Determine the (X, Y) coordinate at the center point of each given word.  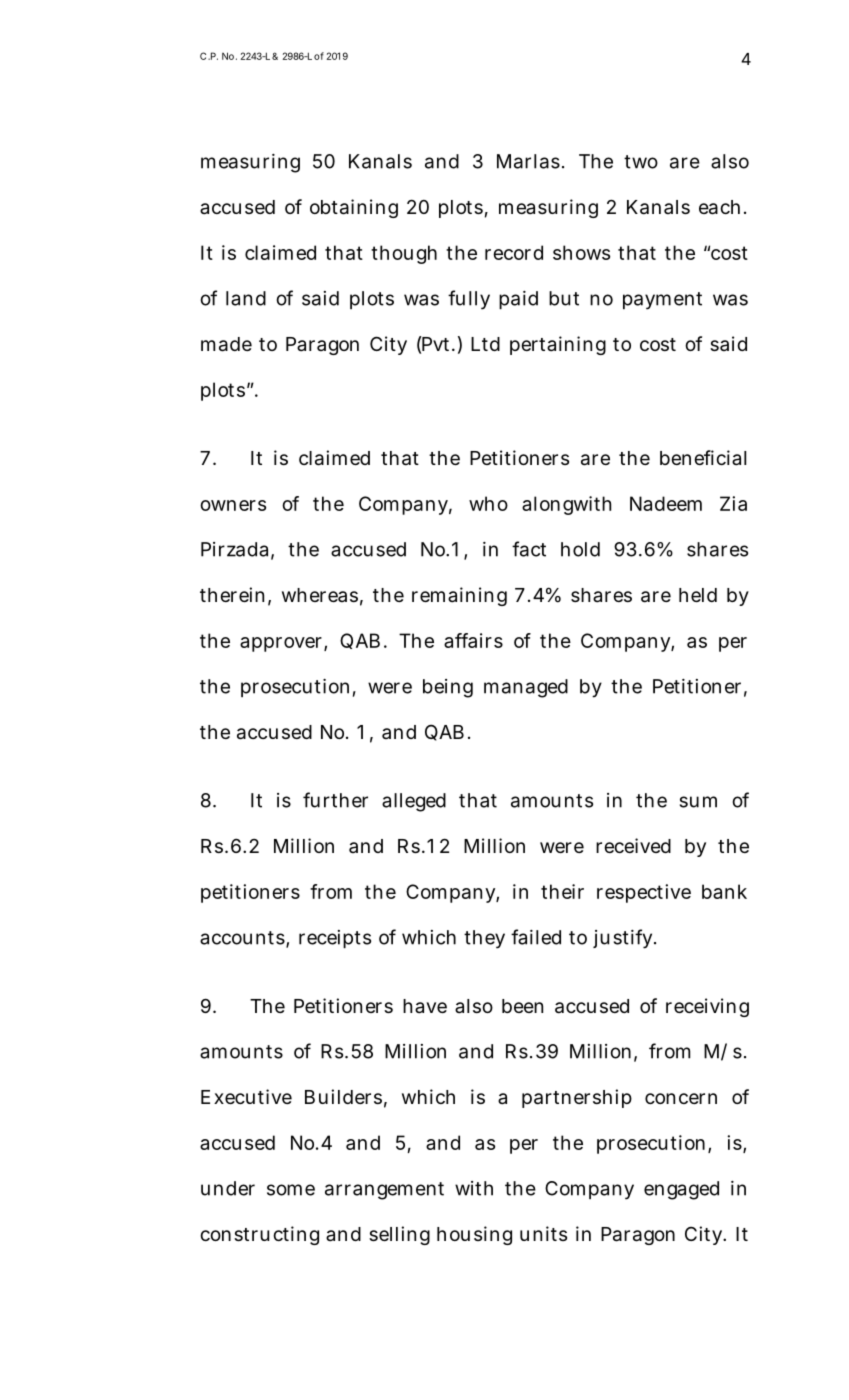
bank (724, 891)
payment (662, 301)
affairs (473, 640)
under (228, 1188)
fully (469, 300)
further (335, 800)
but (564, 298)
